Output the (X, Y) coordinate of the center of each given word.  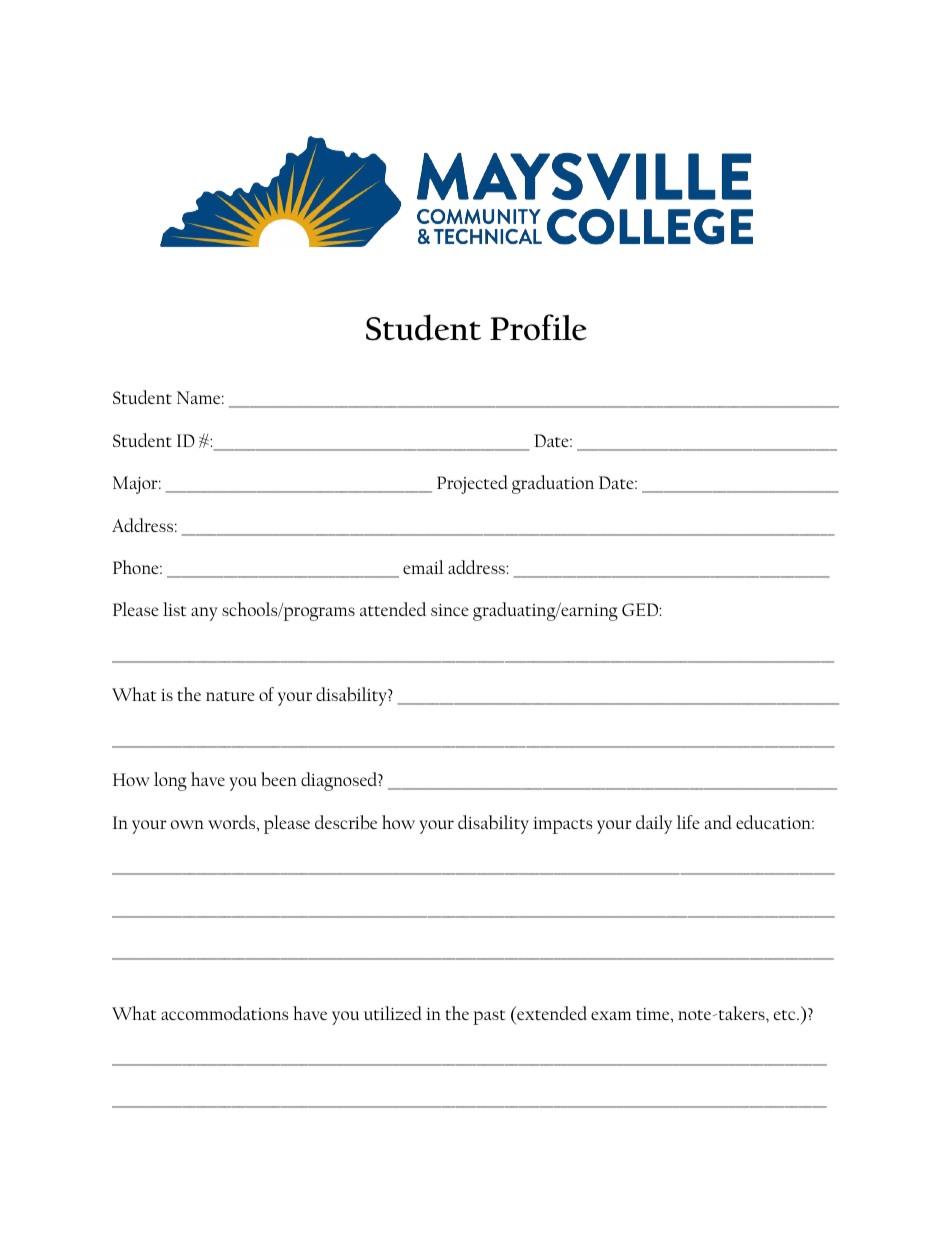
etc (786, 1015)
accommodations (224, 1013)
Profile (538, 327)
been (279, 779)
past (489, 1017)
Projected (472, 484)
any (204, 614)
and (718, 822)
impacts (562, 825)
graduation (553, 484)
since (450, 610)
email (423, 567)
